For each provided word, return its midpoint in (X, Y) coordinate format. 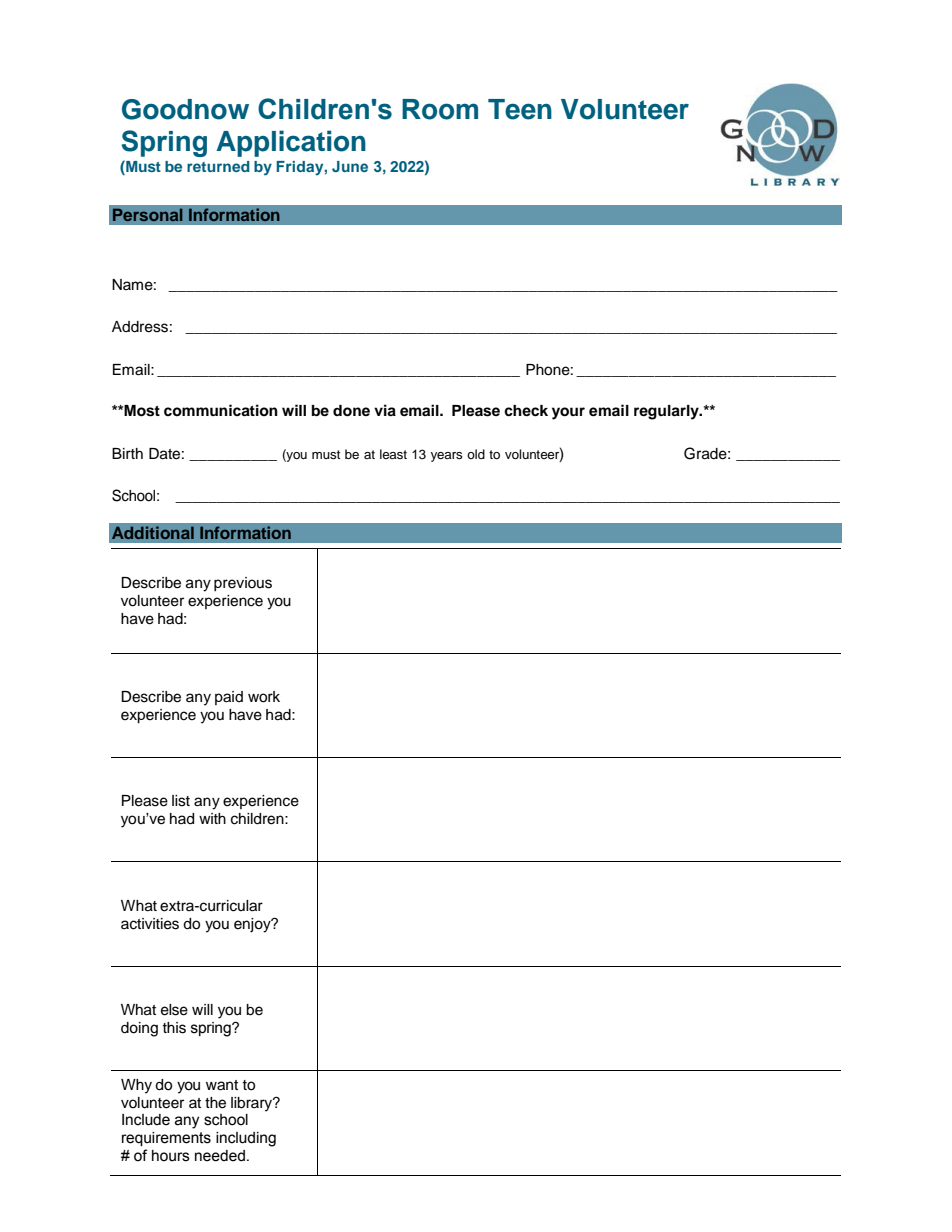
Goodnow (185, 109)
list (181, 801)
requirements (166, 1139)
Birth (127, 453)
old (476, 454)
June (350, 166)
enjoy (253, 925)
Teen (520, 109)
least (393, 454)
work (264, 697)
